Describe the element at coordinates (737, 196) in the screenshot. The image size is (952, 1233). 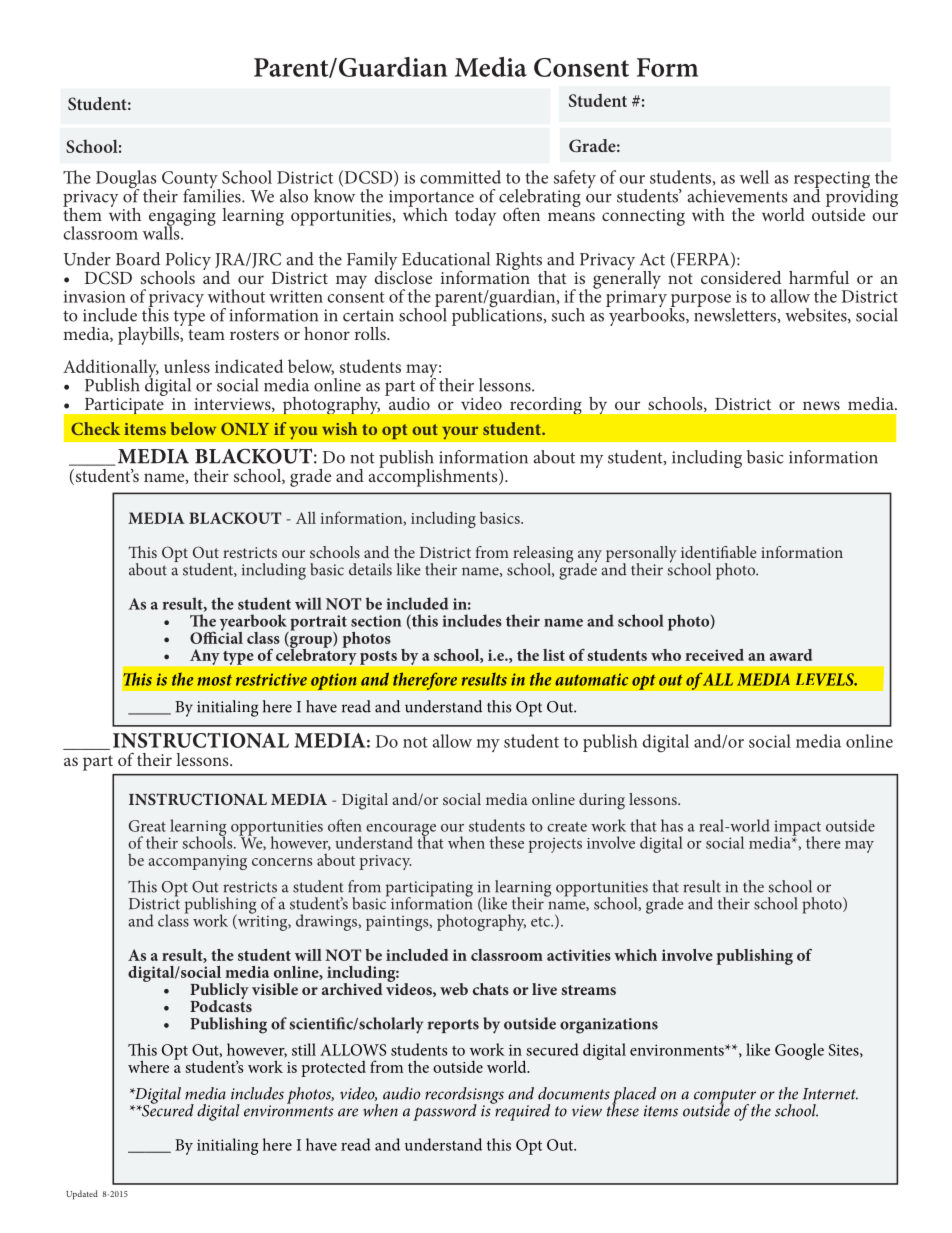
I see `achievements` at that location.
